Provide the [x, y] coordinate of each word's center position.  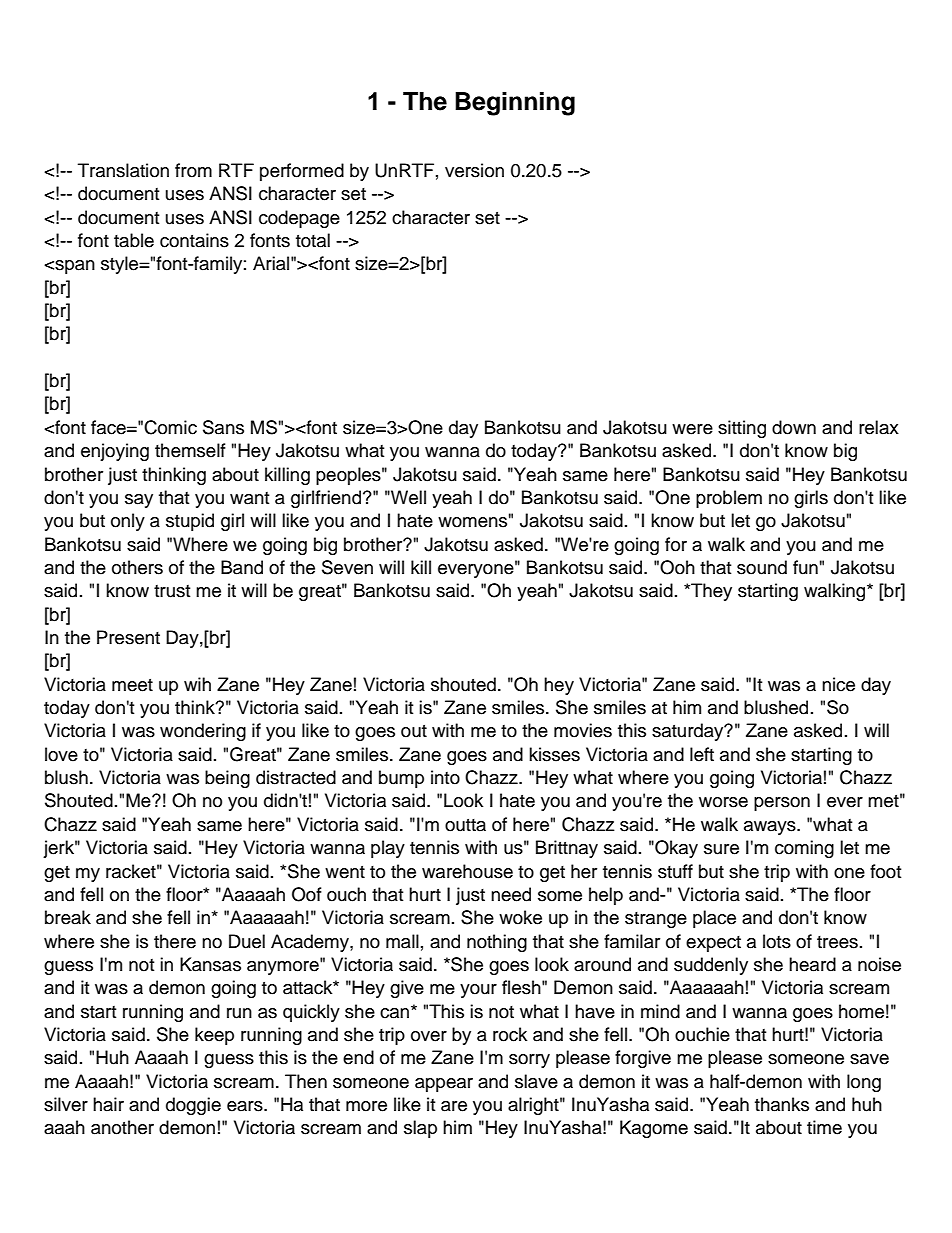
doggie [193, 1106]
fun [805, 567]
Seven [347, 567]
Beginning [515, 104]
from [193, 170]
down [794, 427]
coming [804, 849]
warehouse [467, 871]
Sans [223, 427]
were [692, 429]
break [68, 917]
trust [172, 591]
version [474, 170]
